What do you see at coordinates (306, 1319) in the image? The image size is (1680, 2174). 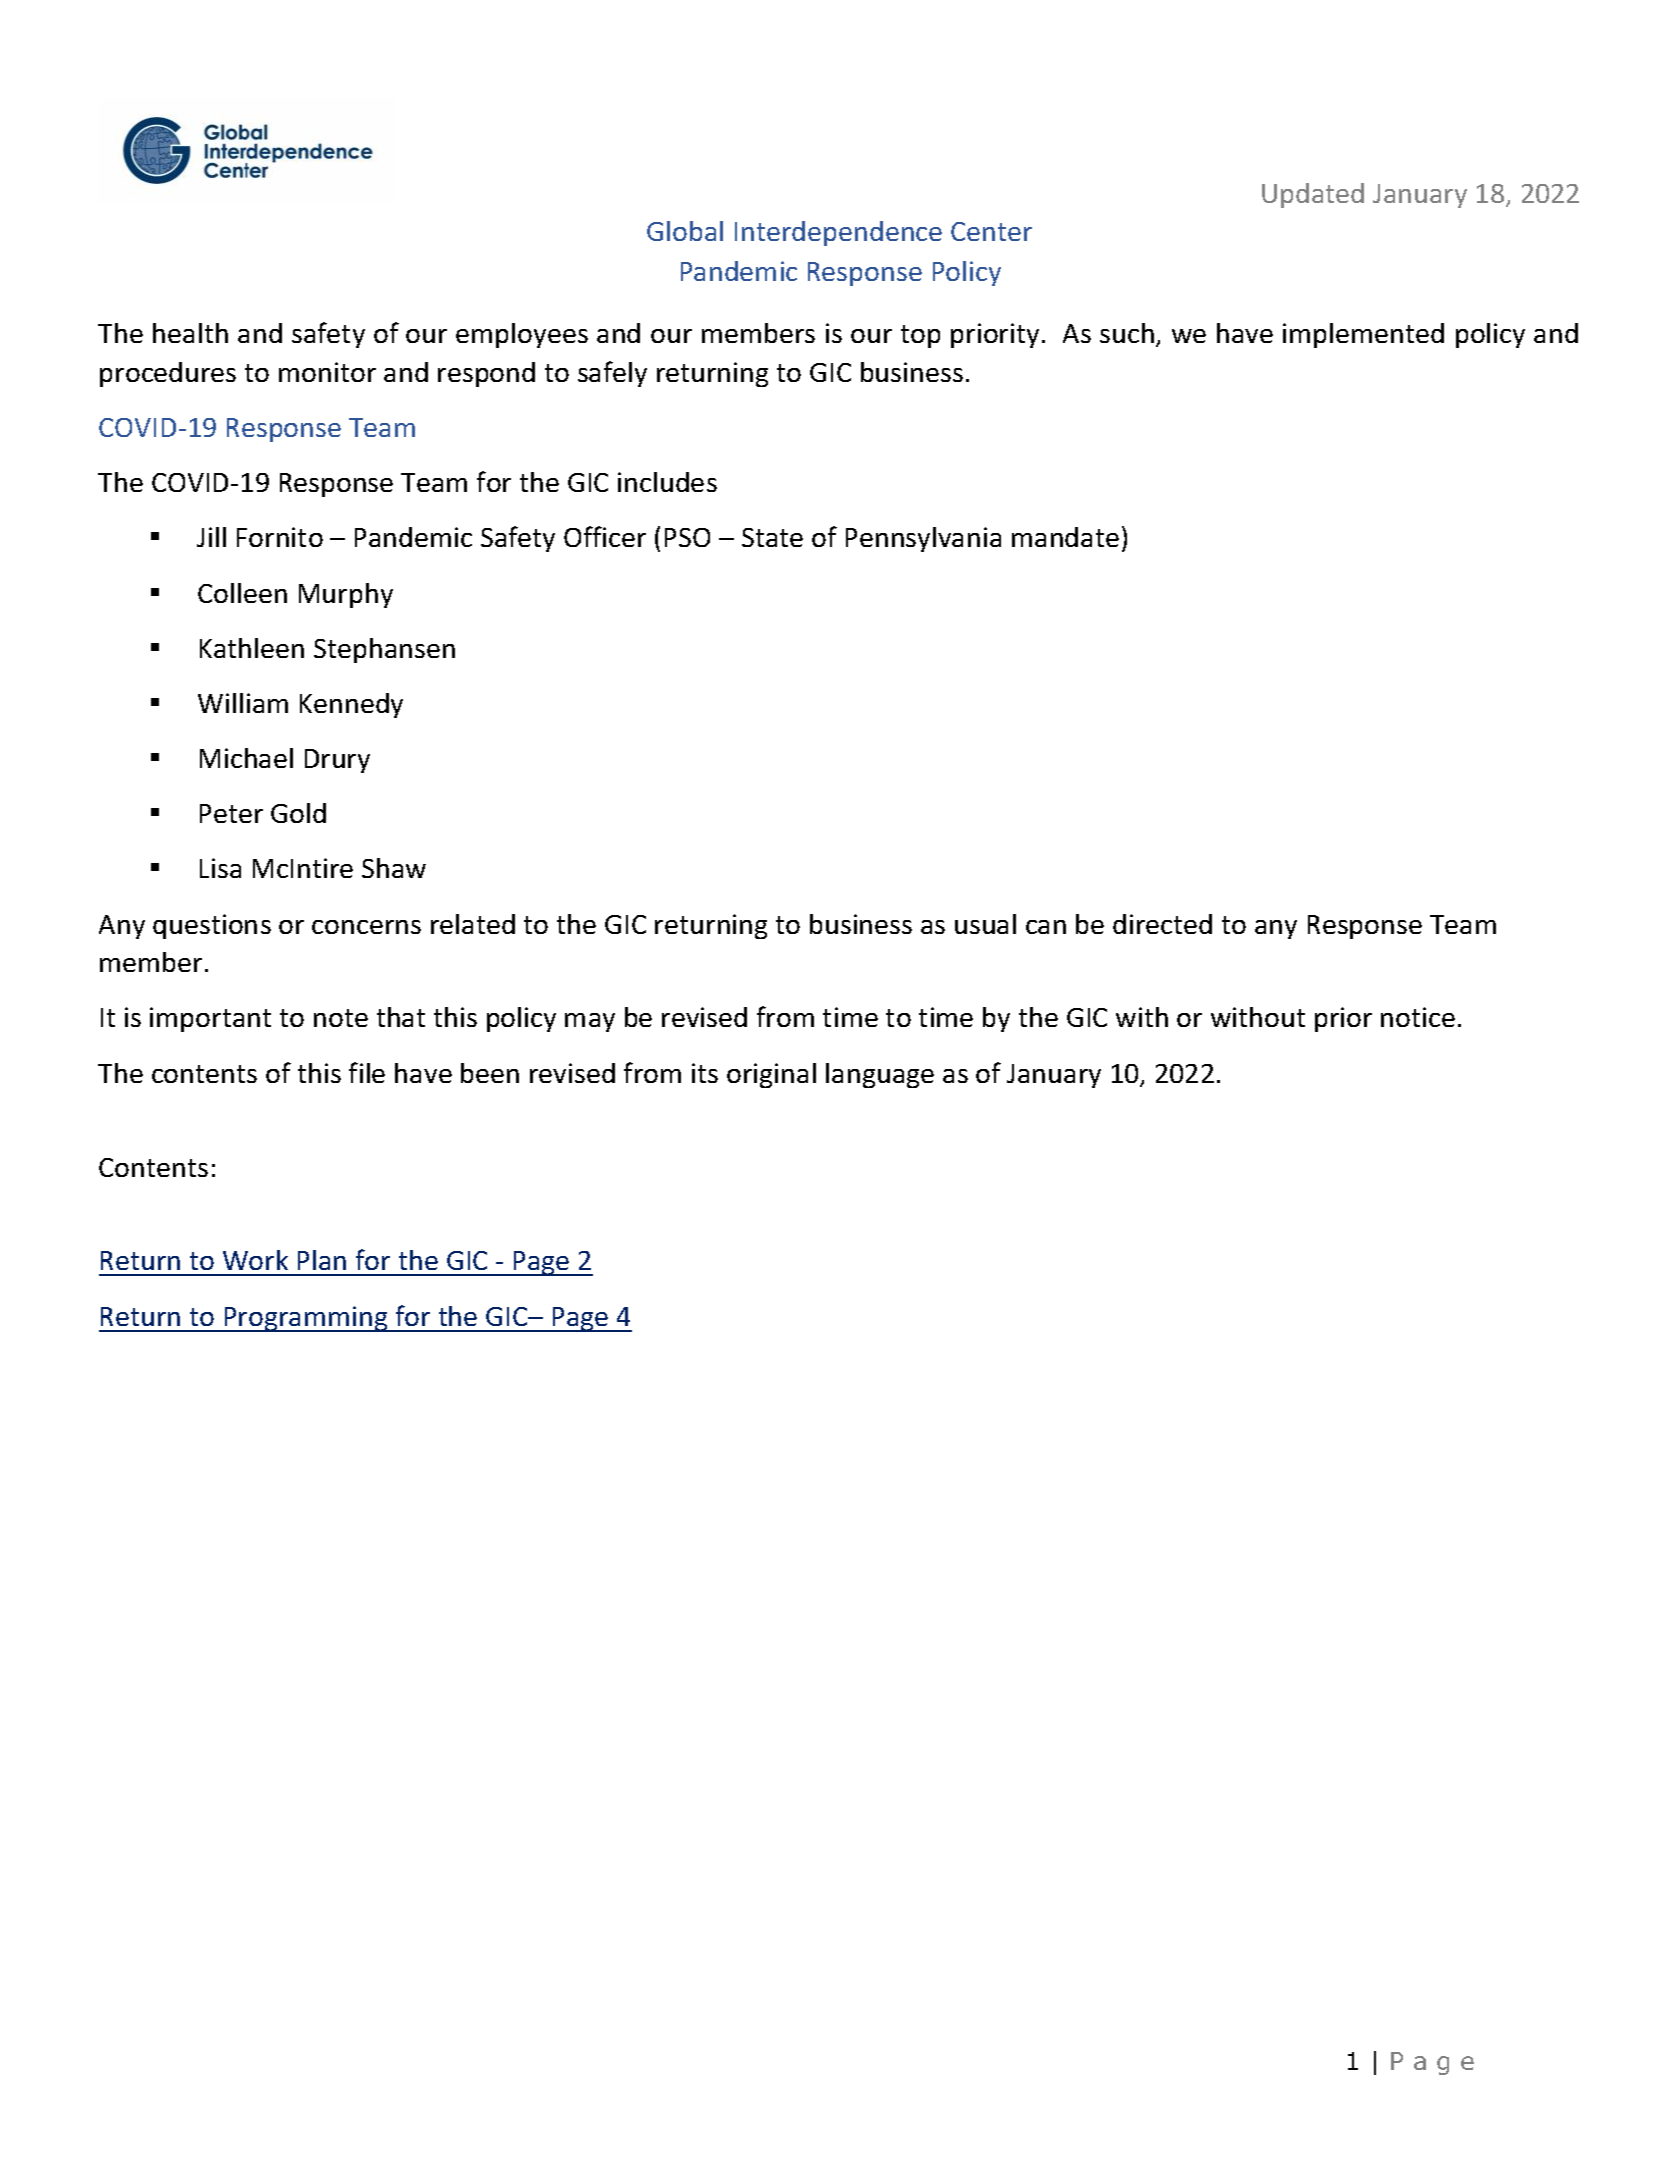 I see `Programming` at bounding box center [306, 1319].
